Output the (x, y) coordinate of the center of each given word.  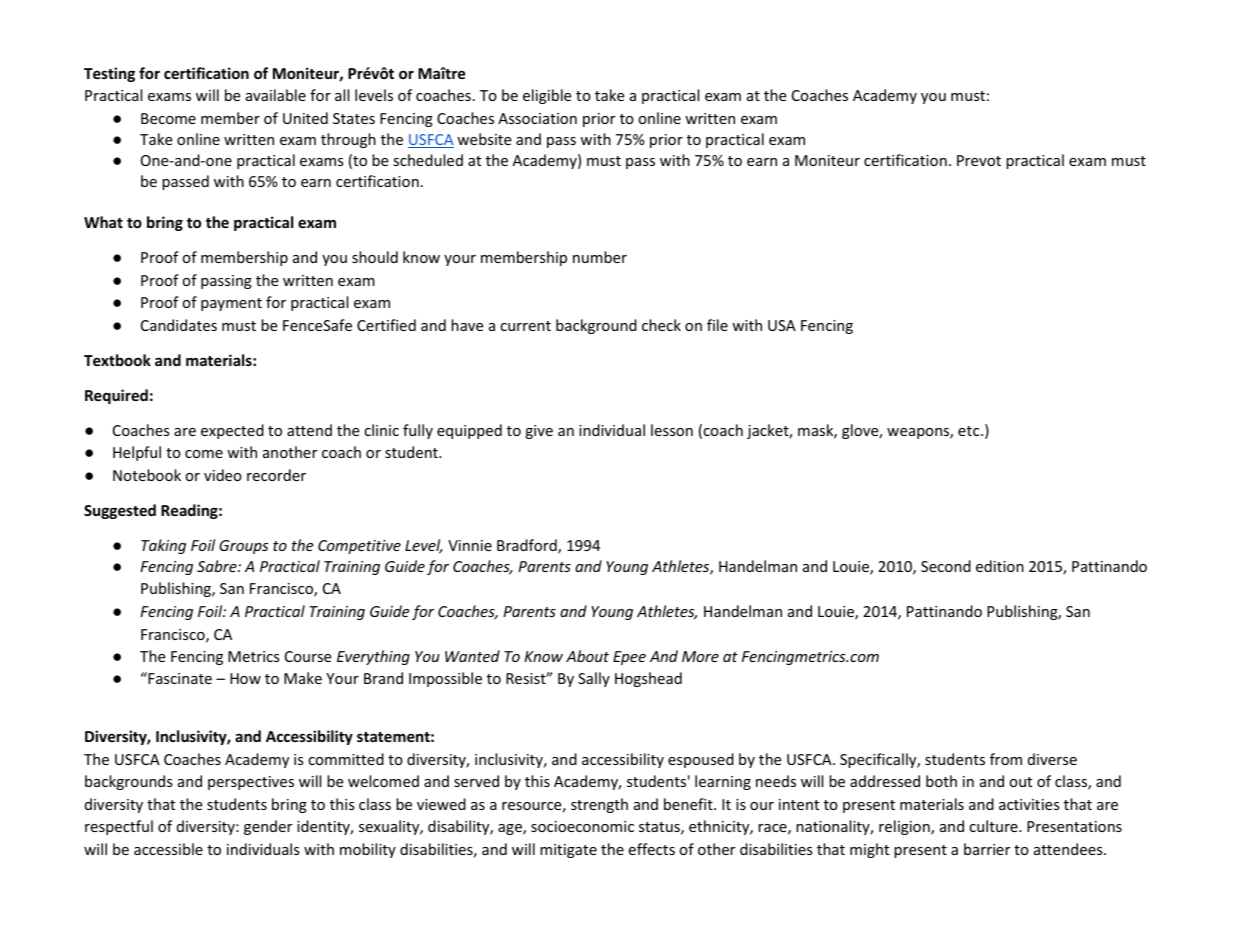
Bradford (528, 546)
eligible (547, 96)
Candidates (179, 325)
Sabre (218, 566)
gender (268, 827)
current (525, 326)
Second (946, 566)
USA (782, 325)
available (276, 95)
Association (537, 118)
